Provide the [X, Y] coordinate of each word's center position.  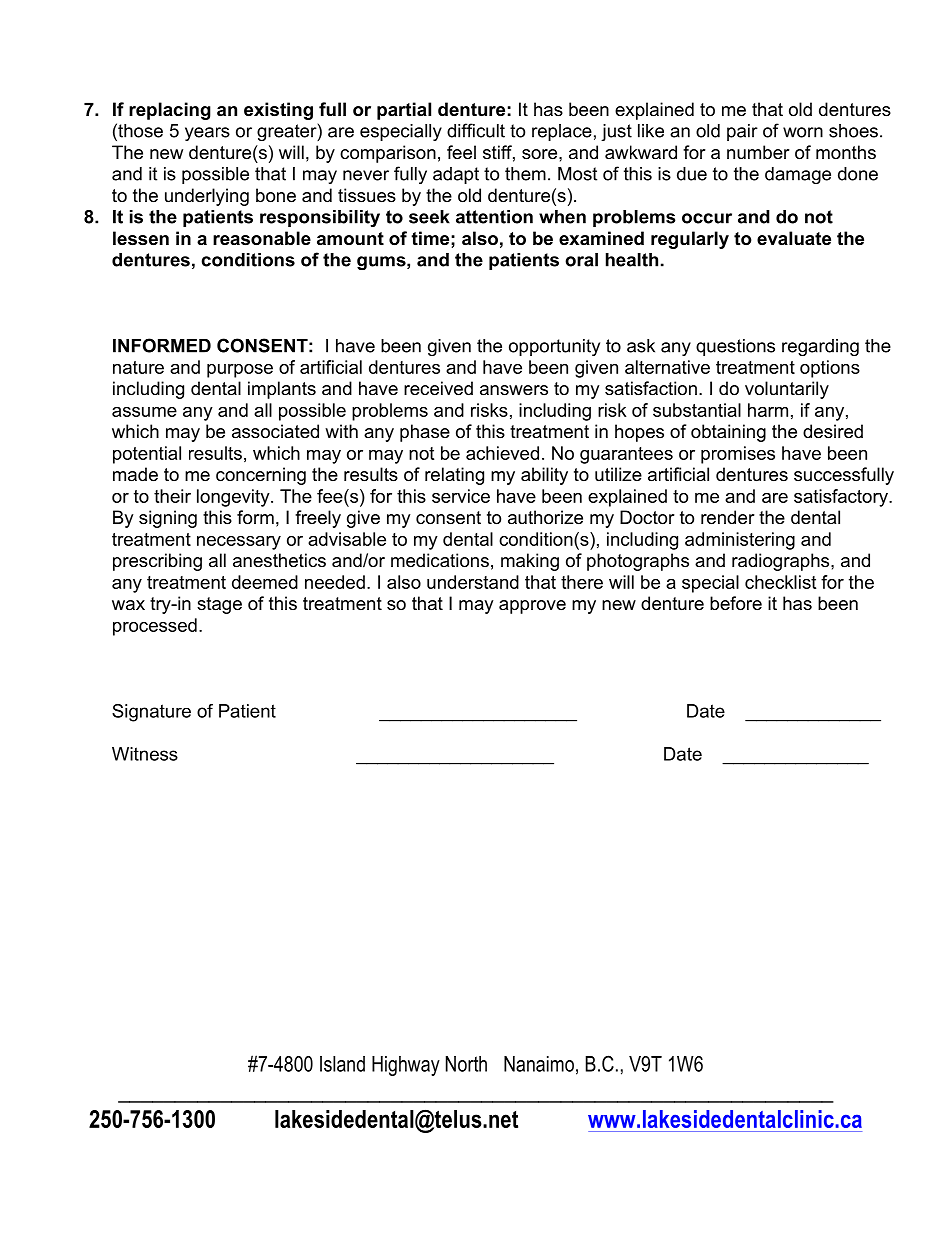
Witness [145, 754]
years [207, 134]
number [758, 152]
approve [532, 607]
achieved [502, 453]
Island [342, 1064]
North [466, 1064]
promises [738, 455]
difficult [476, 130]
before [736, 603]
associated [275, 431]
